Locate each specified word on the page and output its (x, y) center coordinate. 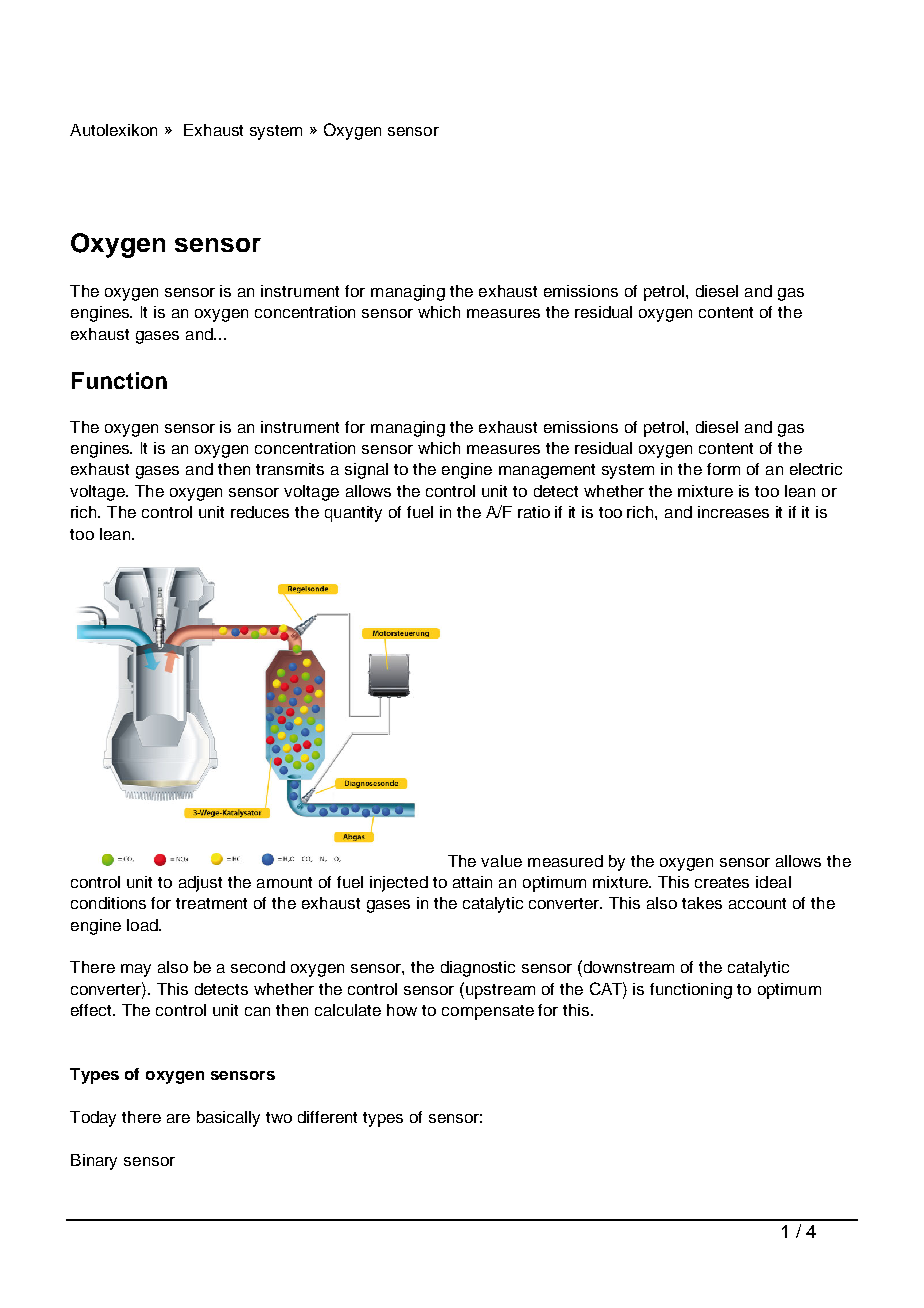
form (723, 469)
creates (722, 882)
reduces (260, 512)
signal (366, 471)
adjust (200, 884)
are (178, 1118)
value (501, 861)
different (327, 1117)
